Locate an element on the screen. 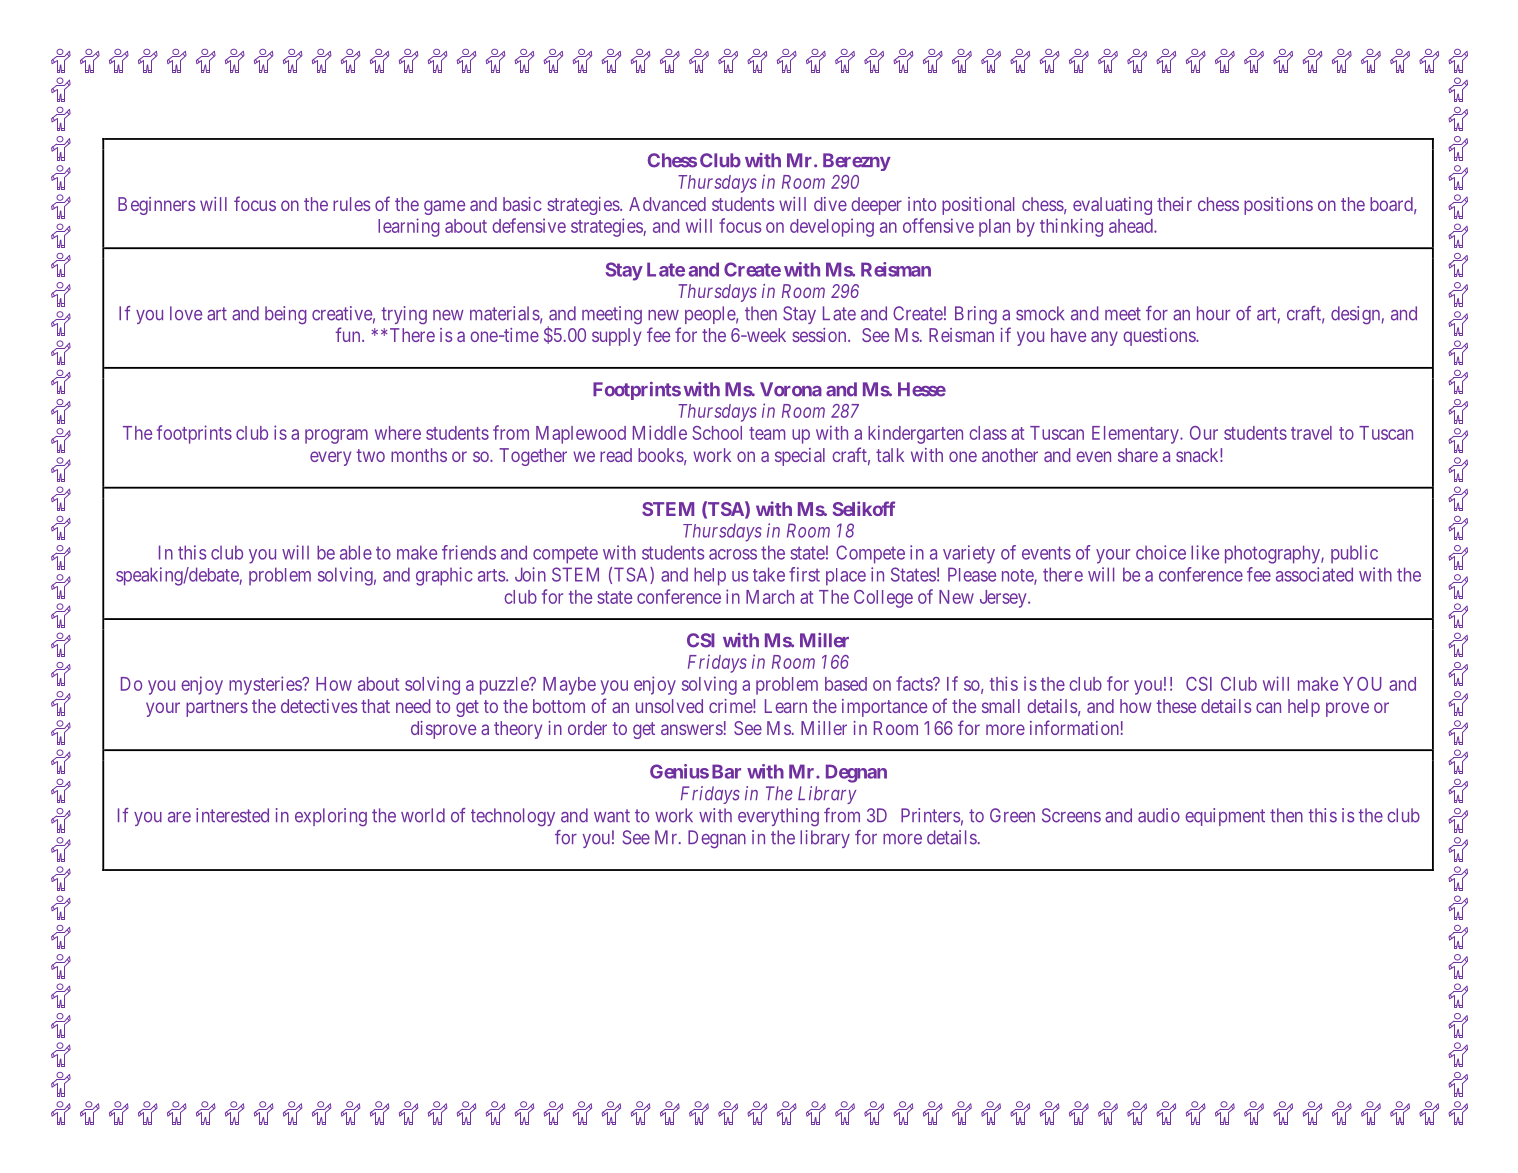  questions is located at coordinates (1160, 337).
